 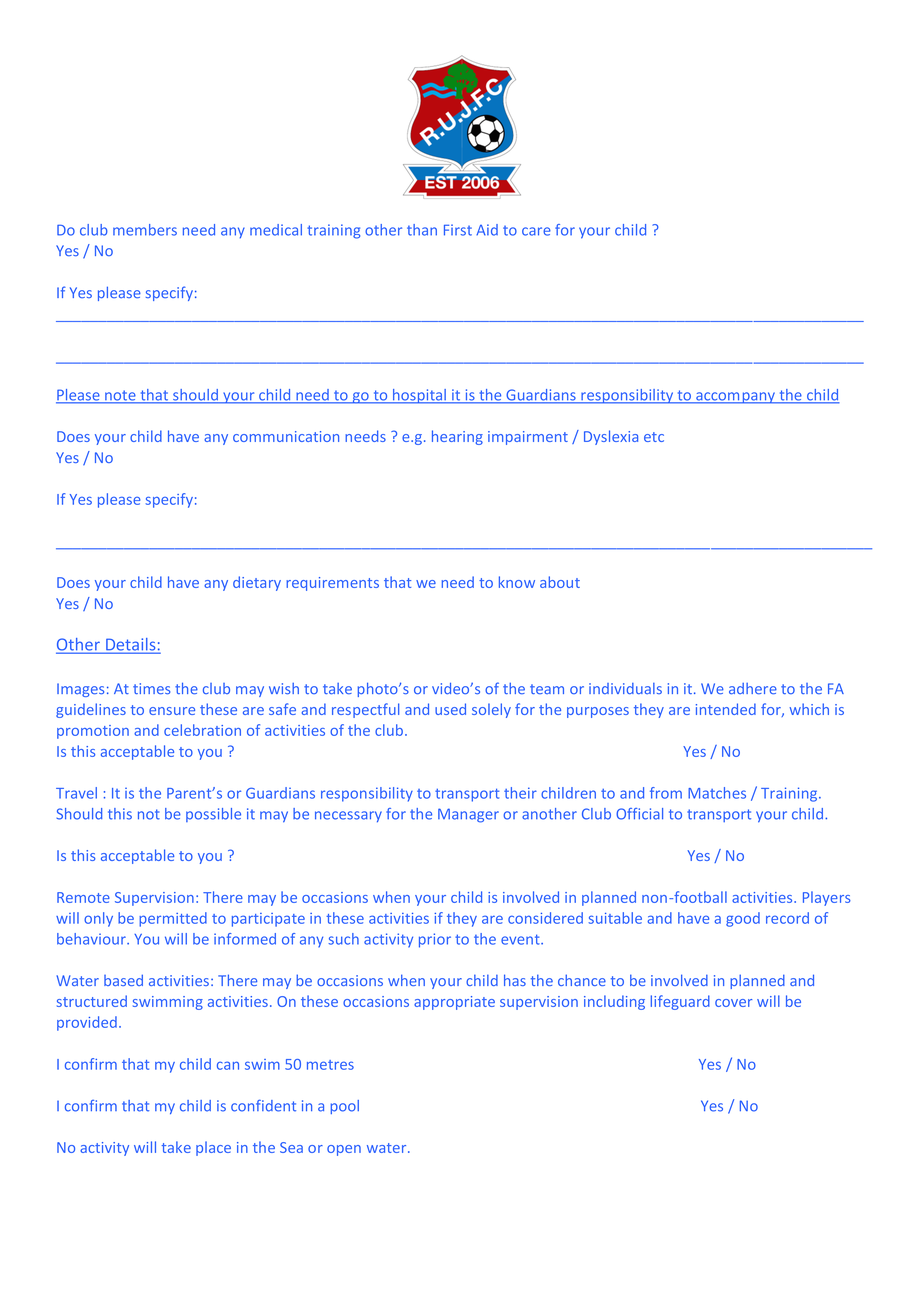 What do you see at coordinates (458, 230) in the page?
I see `First` at bounding box center [458, 230].
